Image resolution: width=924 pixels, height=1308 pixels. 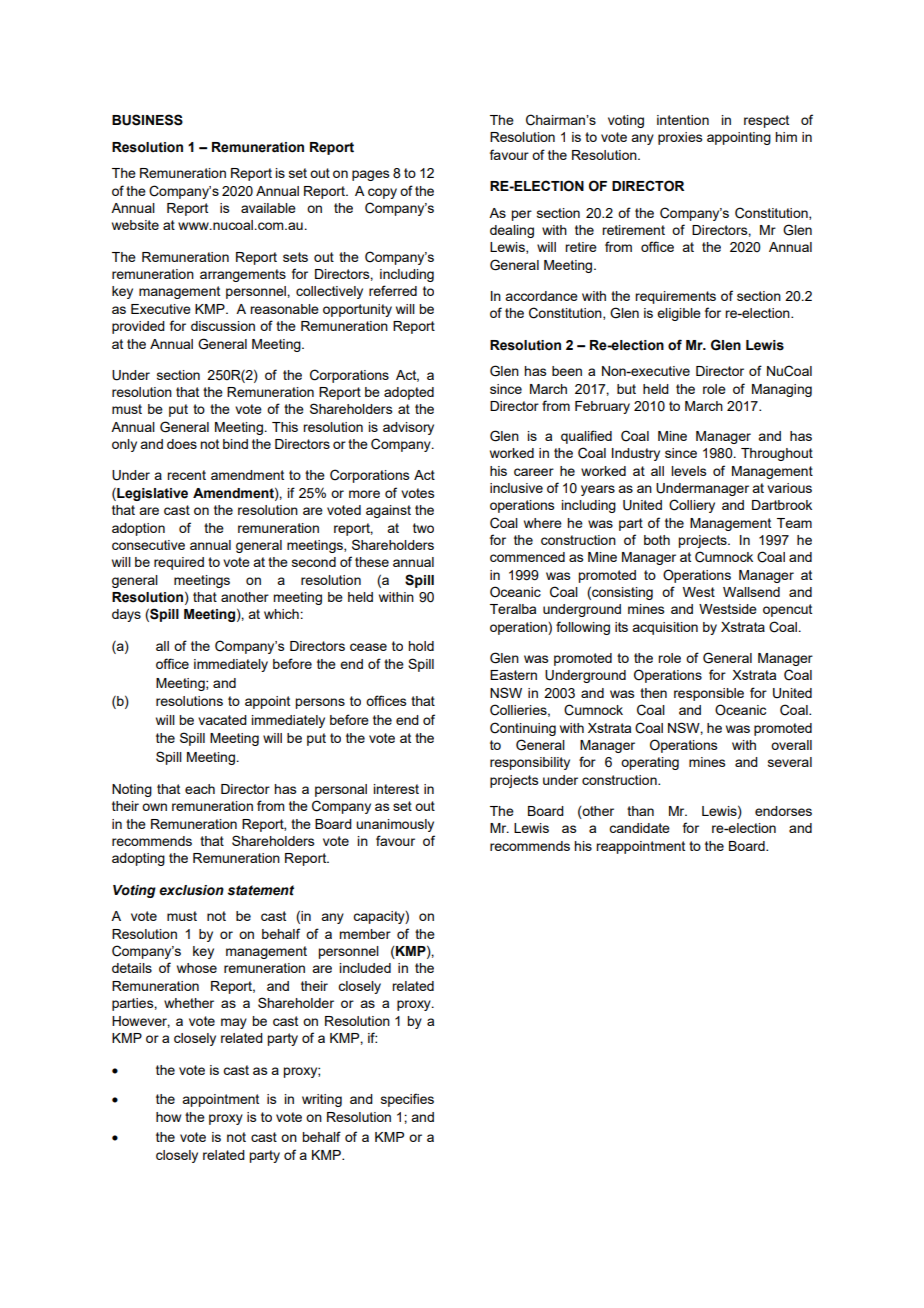 What do you see at coordinates (371, 175) in the screenshot?
I see `pages` at bounding box center [371, 175].
